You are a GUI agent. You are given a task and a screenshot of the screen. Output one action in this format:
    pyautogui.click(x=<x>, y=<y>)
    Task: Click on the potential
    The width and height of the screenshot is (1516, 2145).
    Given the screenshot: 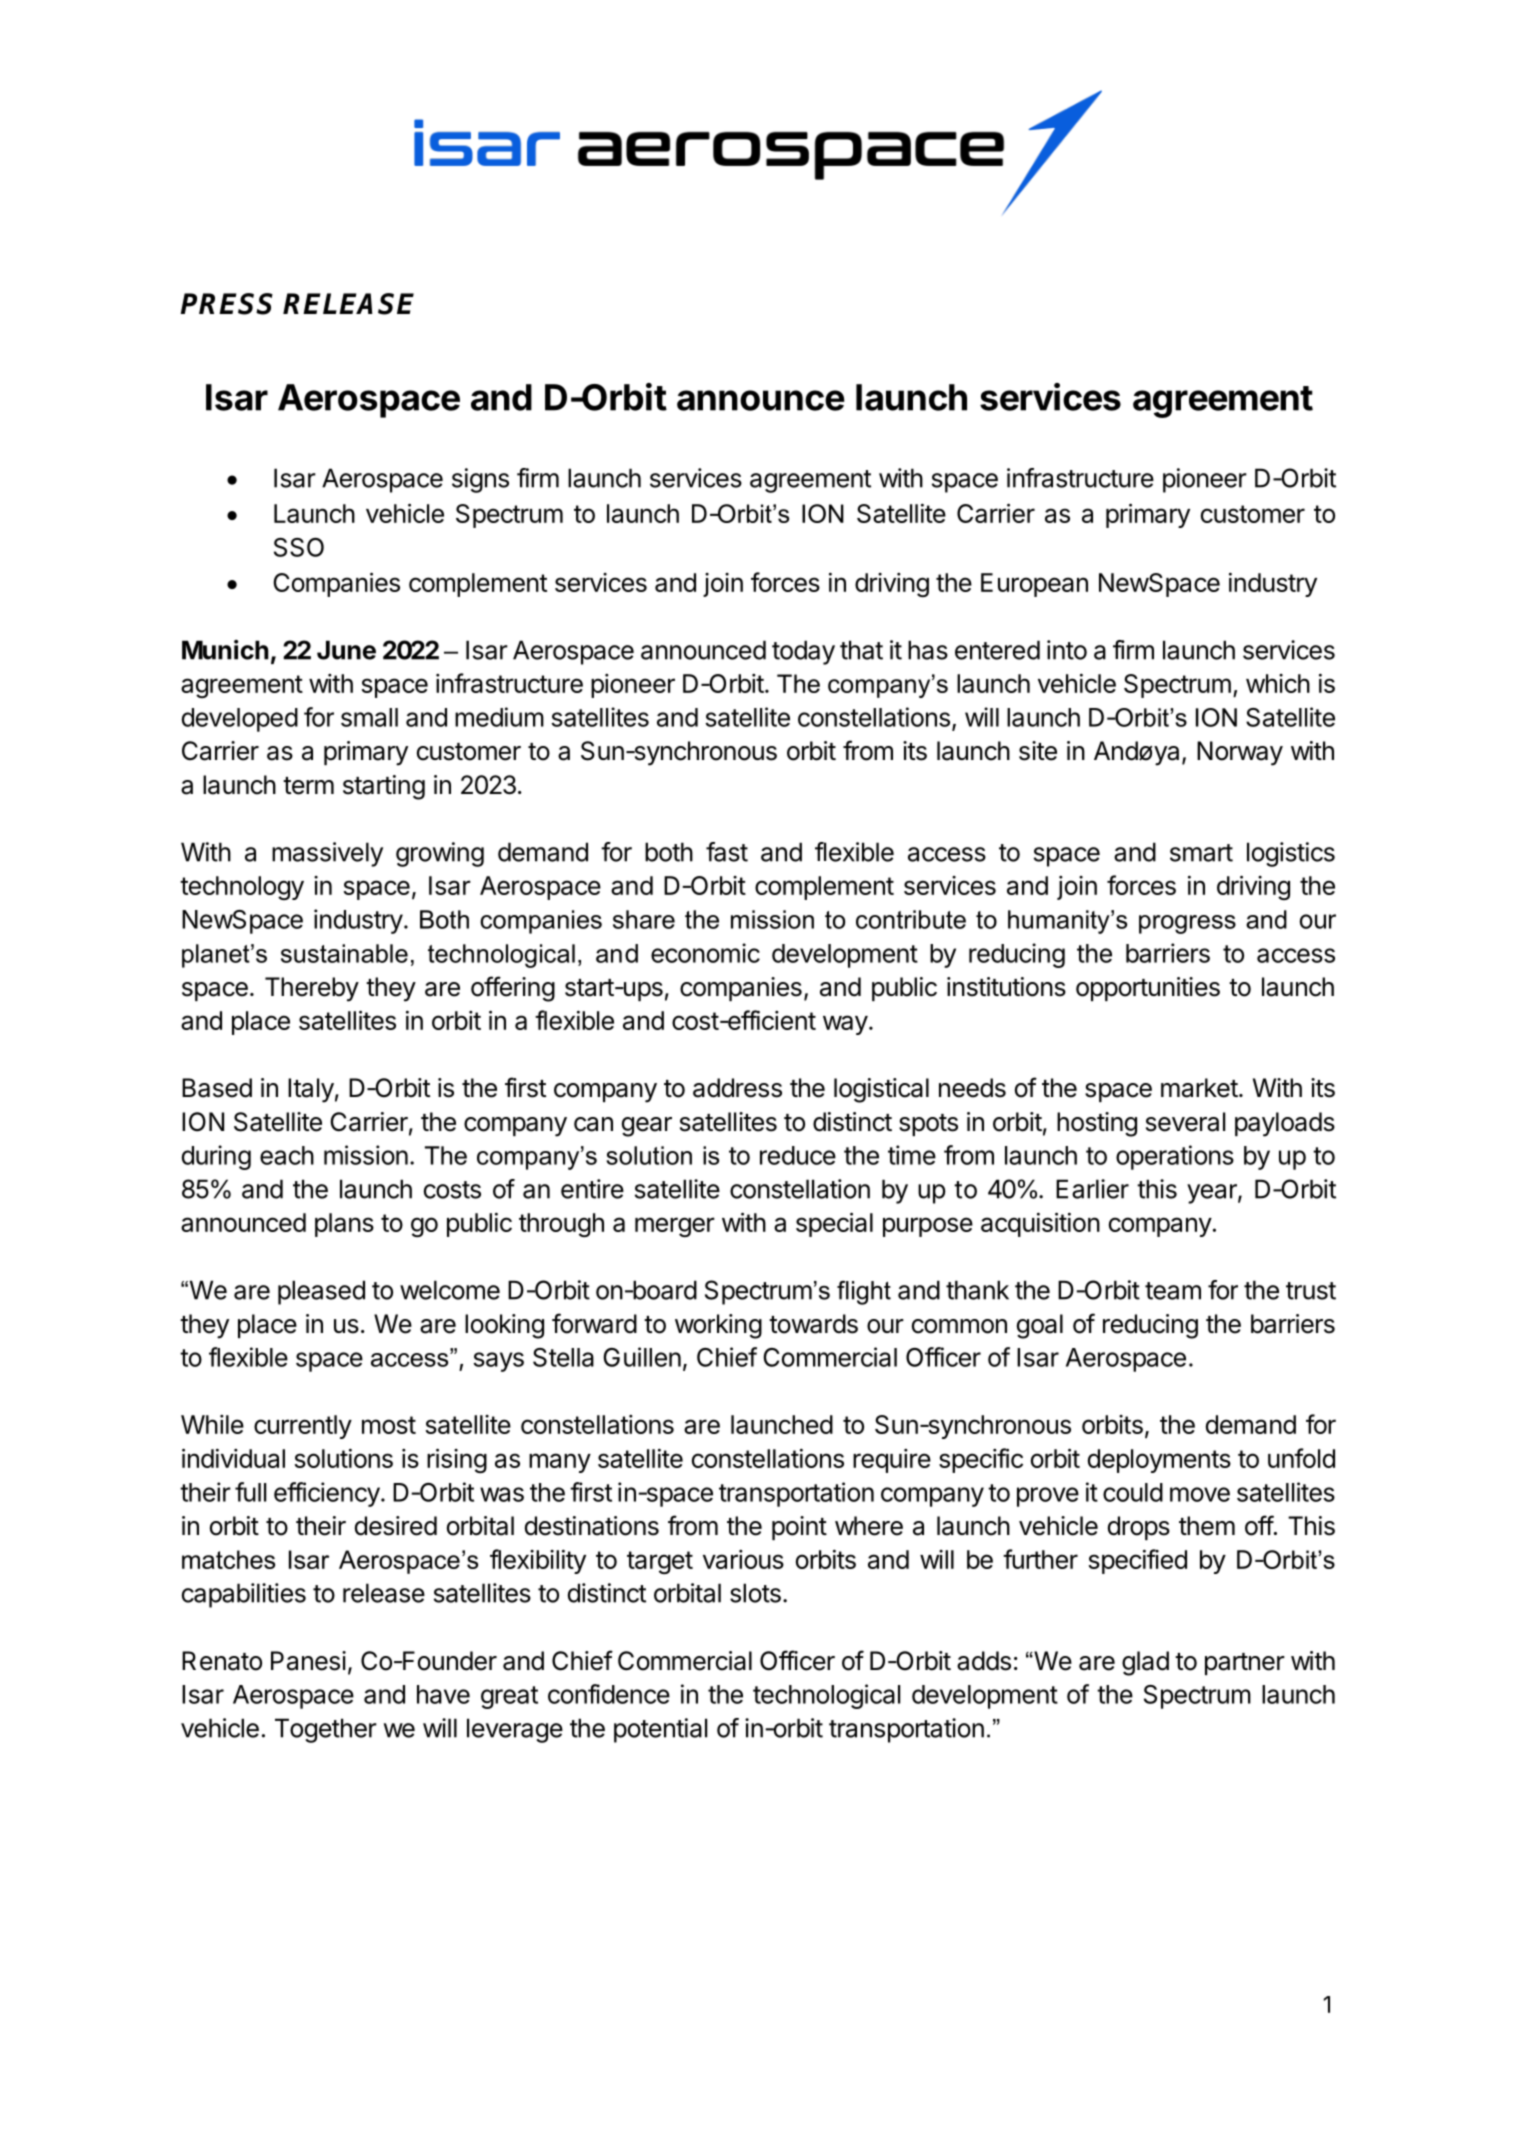 What is the action you would take?
    pyautogui.click(x=660, y=1730)
